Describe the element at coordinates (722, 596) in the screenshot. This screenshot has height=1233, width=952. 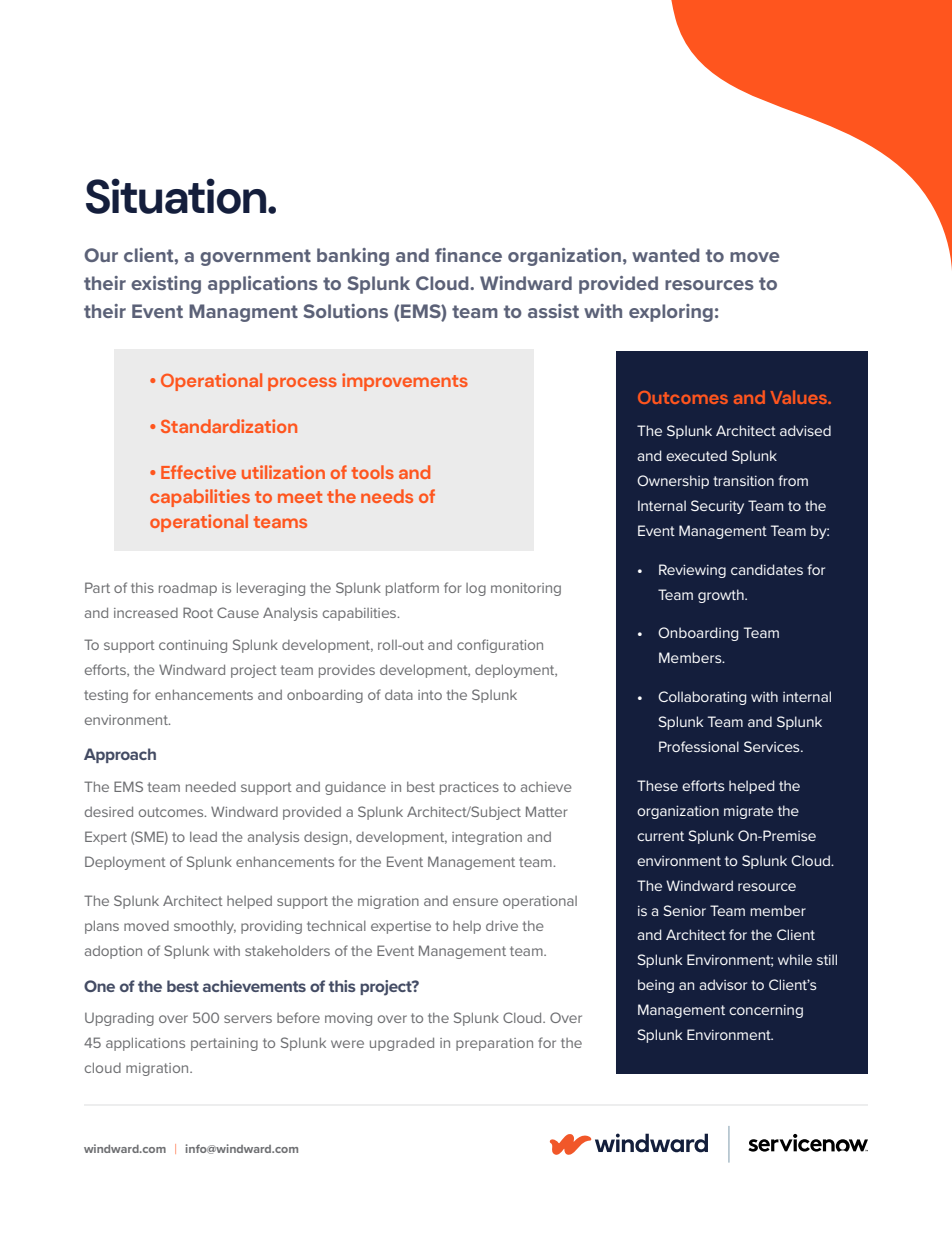
I see `growth` at that location.
